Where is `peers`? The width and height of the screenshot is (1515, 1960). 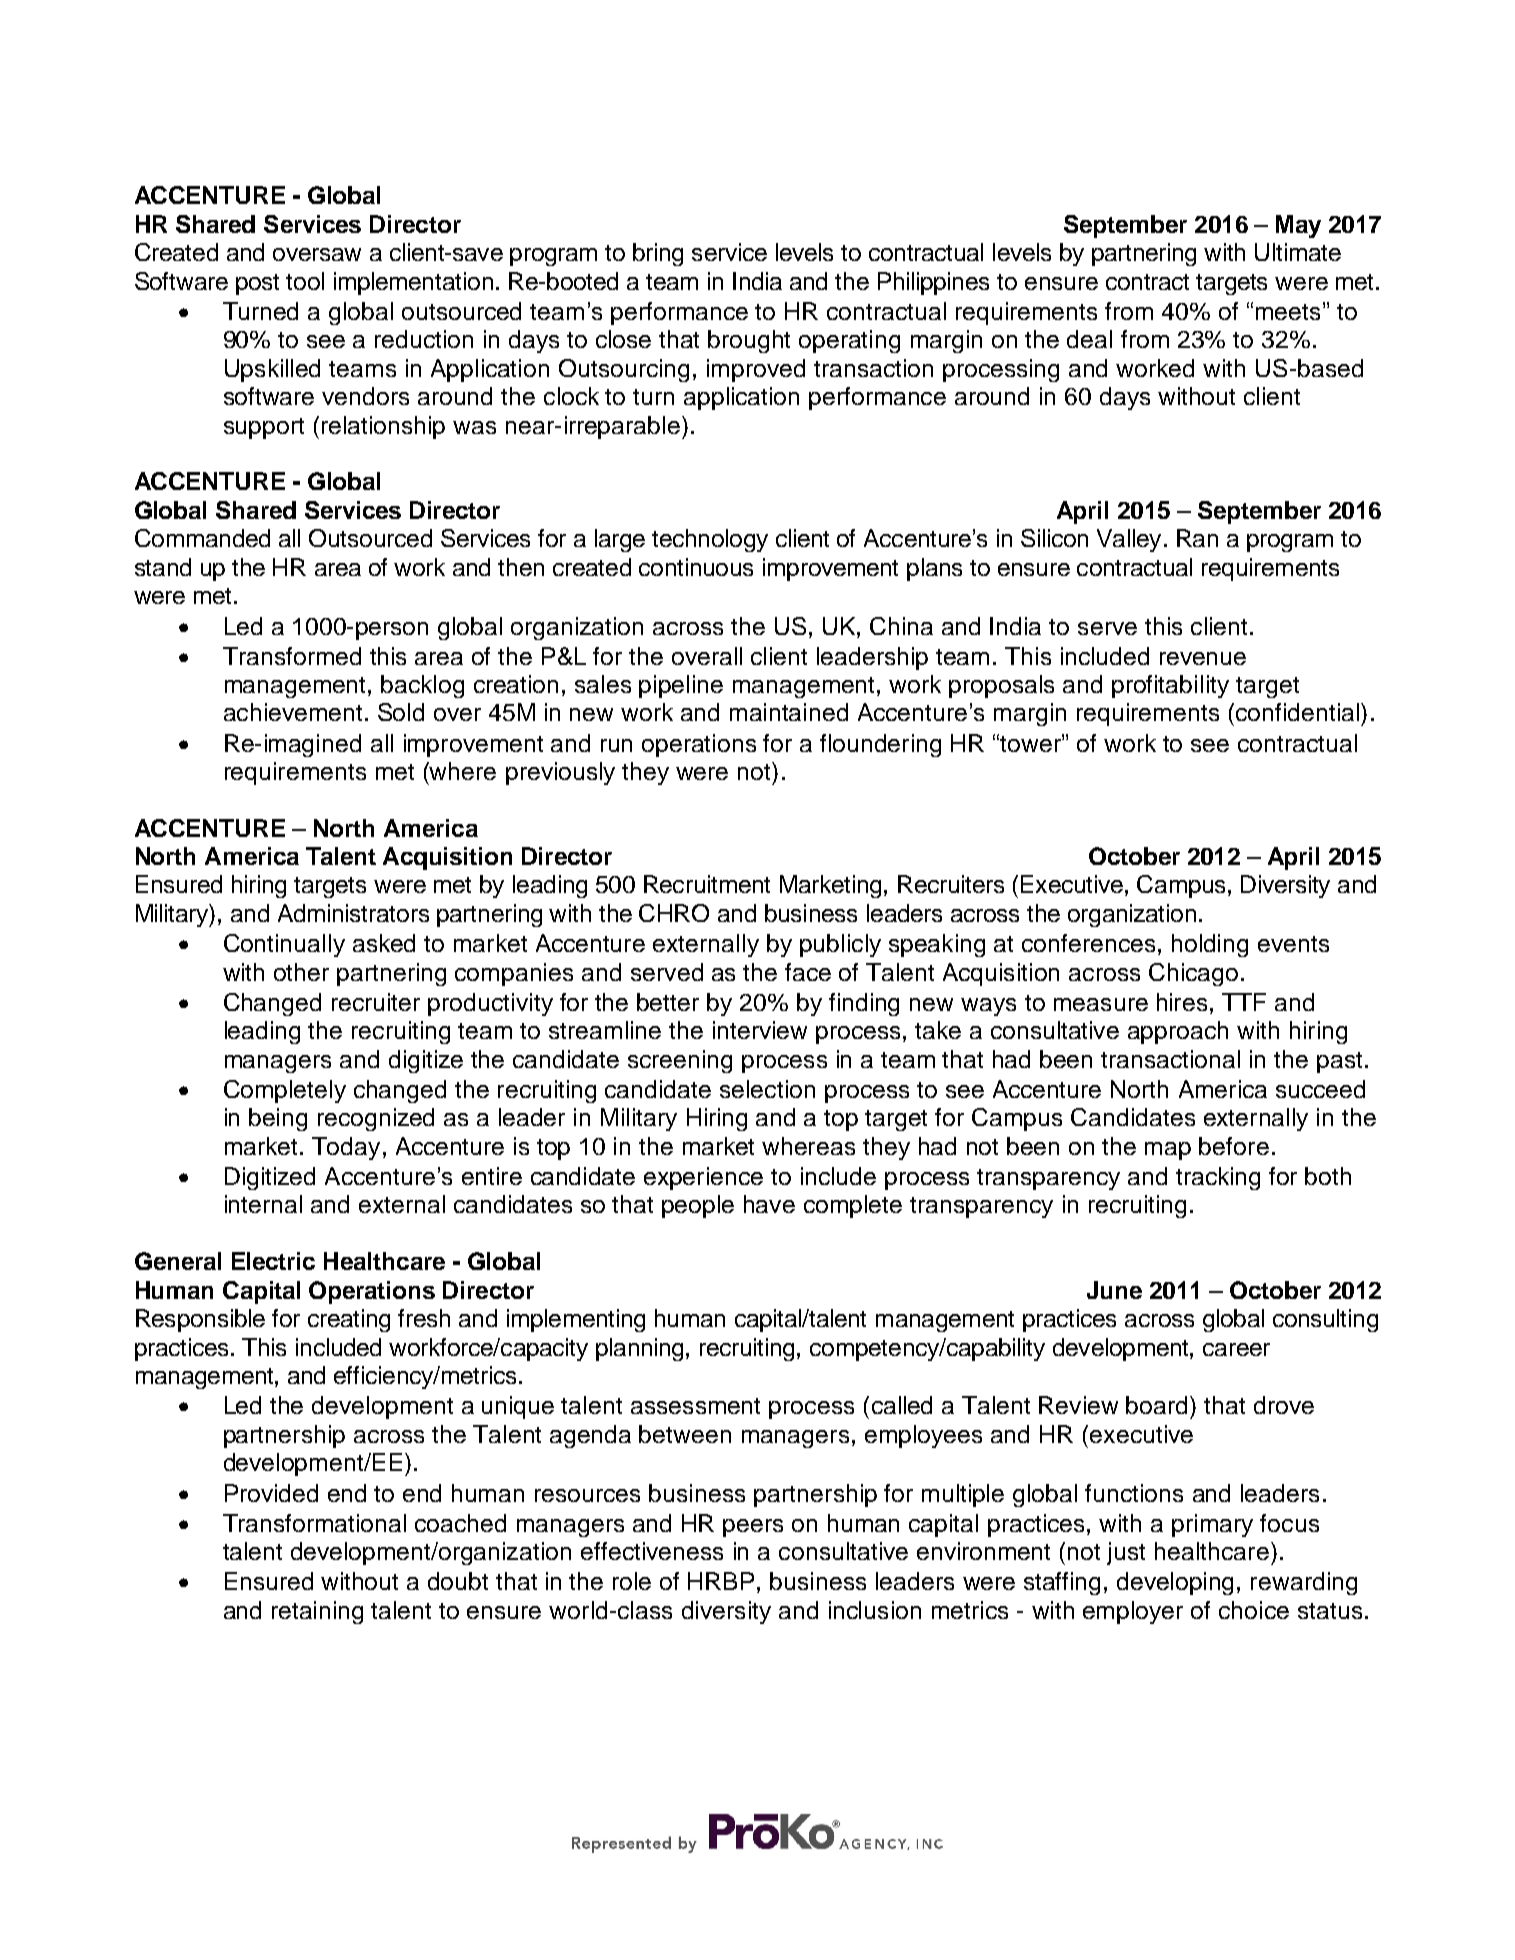 peers is located at coordinates (753, 1528).
